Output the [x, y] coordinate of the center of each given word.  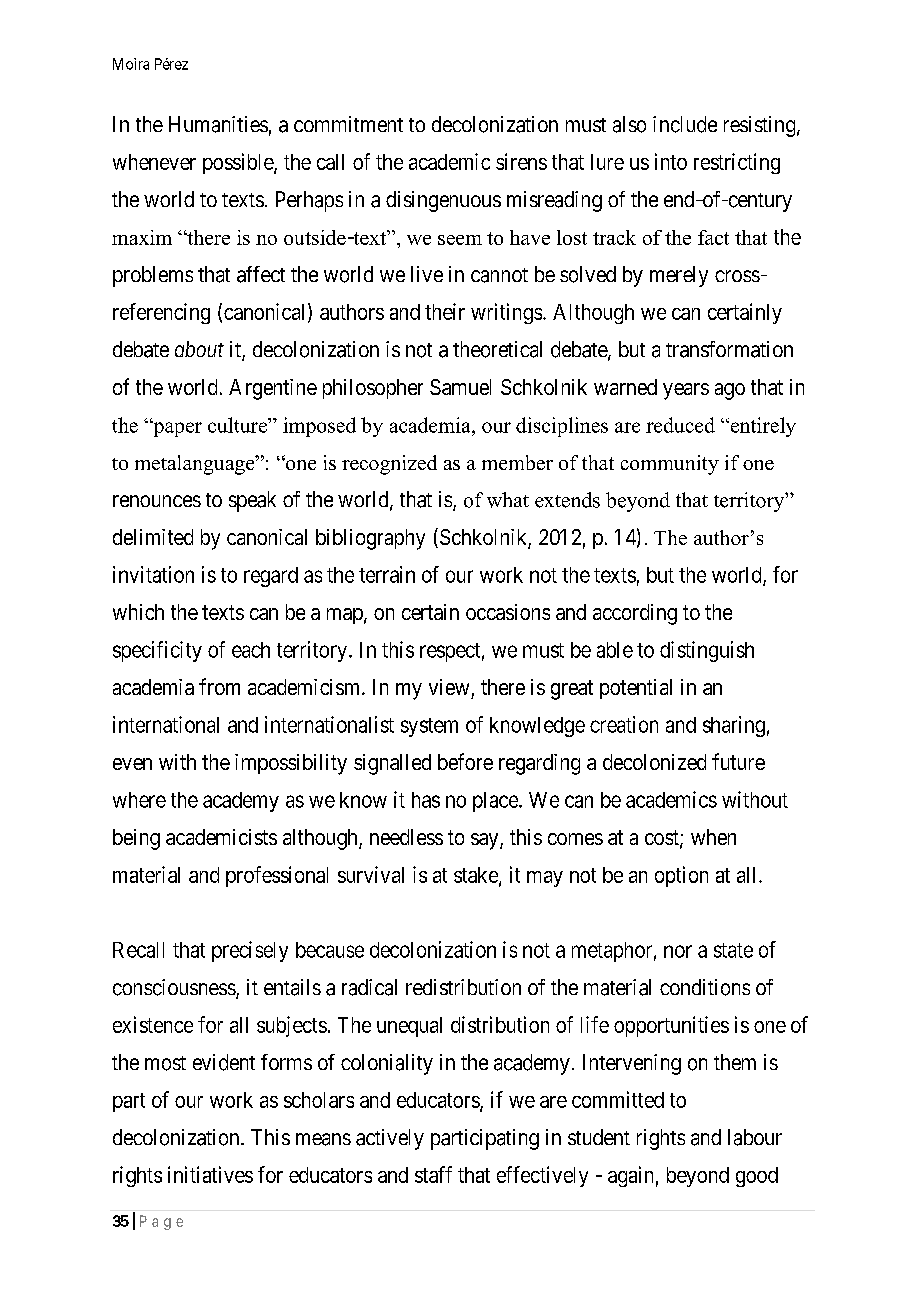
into [671, 161]
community [670, 465]
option [681, 876]
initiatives [210, 1174]
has [426, 800]
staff [433, 1174]
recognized [389, 465]
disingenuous [443, 201]
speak [252, 501]
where [139, 800]
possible [239, 163]
